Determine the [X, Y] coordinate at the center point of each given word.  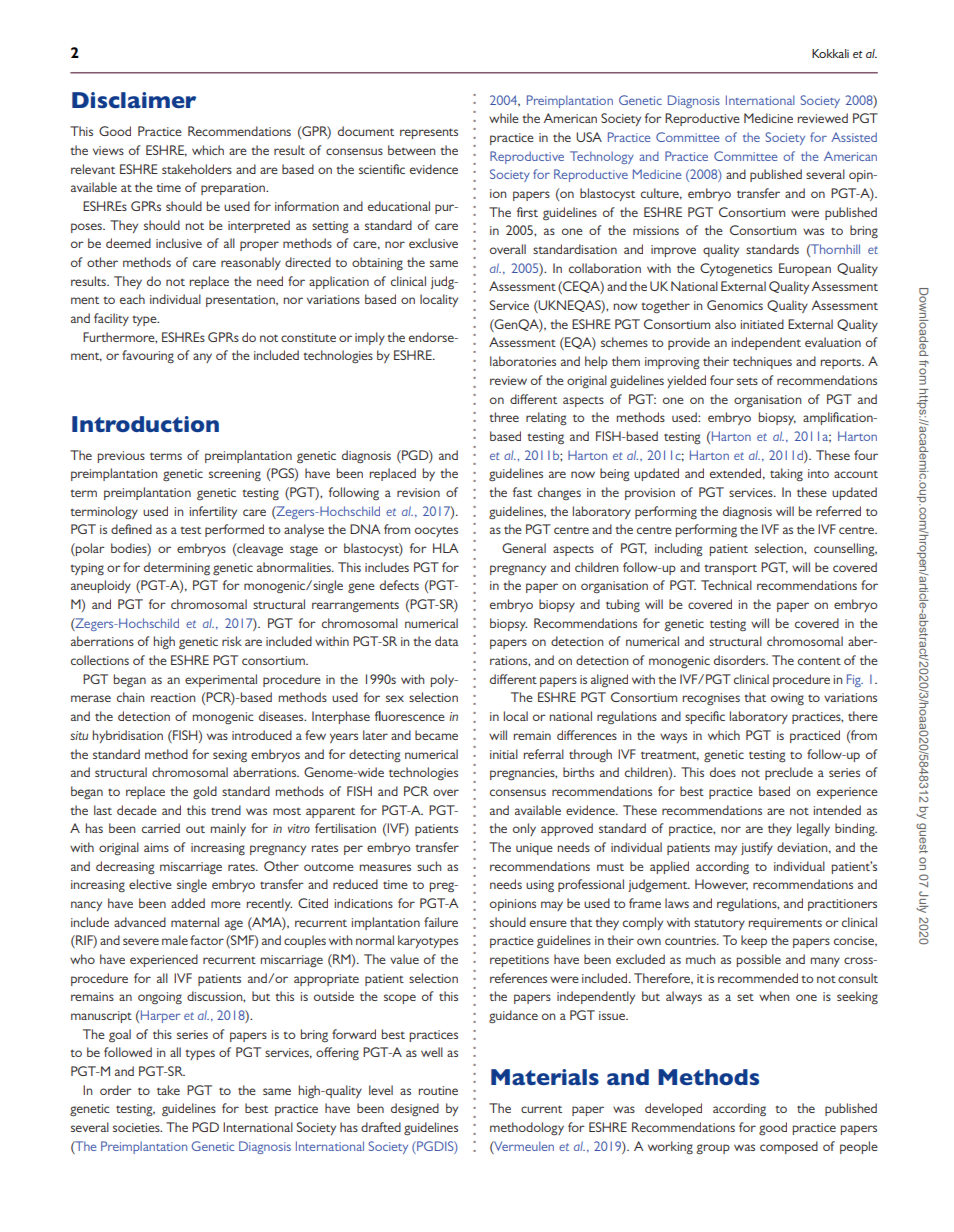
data [447, 641]
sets [747, 381]
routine [438, 1090]
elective [150, 884]
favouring [148, 357]
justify [757, 848]
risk [232, 641]
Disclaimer [134, 100]
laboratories [523, 361]
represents [429, 133]
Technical [726, 585]
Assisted [854, 137]
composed [789, 1147]
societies [137, 1127]
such [429, 866]
